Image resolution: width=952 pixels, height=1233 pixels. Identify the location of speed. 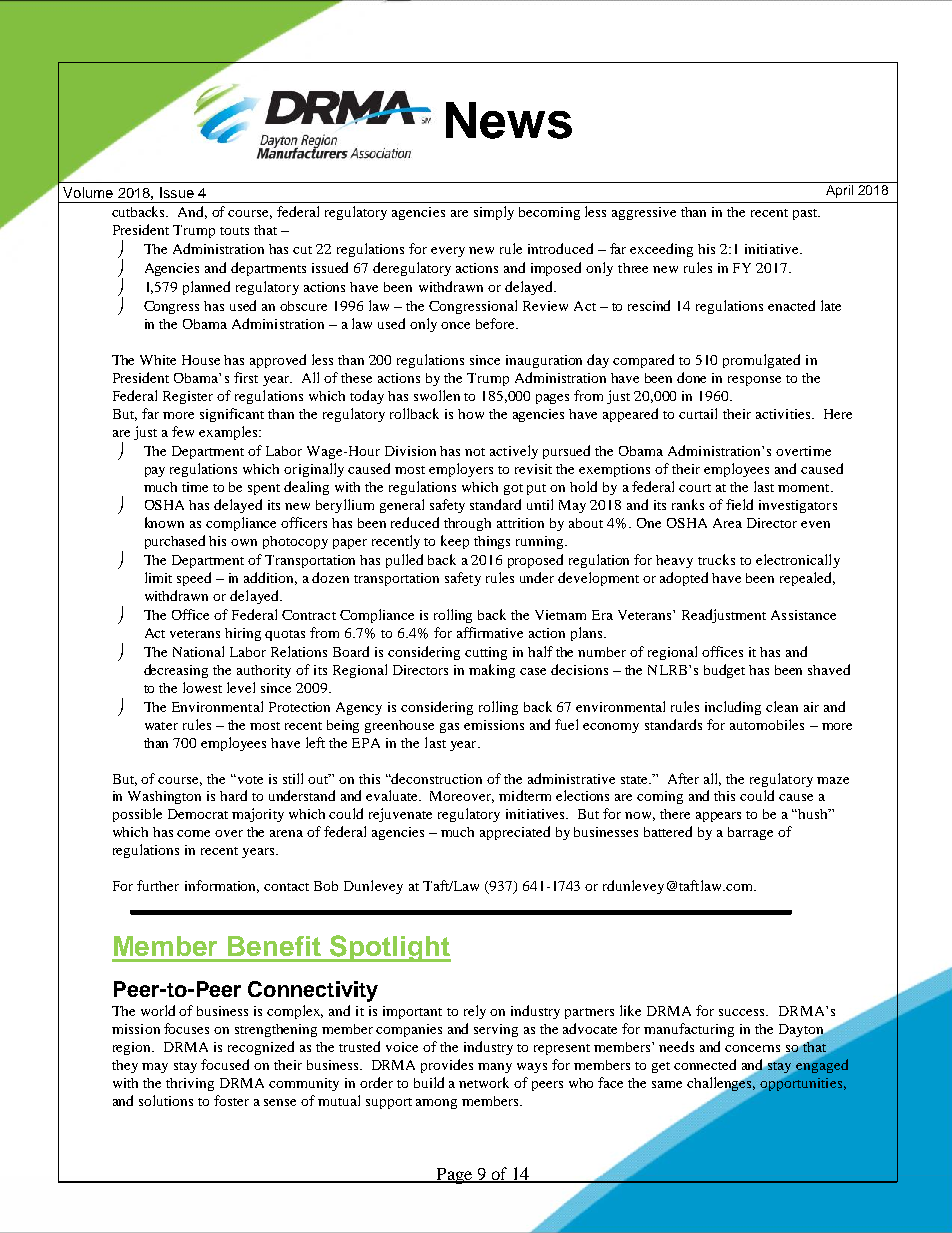
(194, 579).
